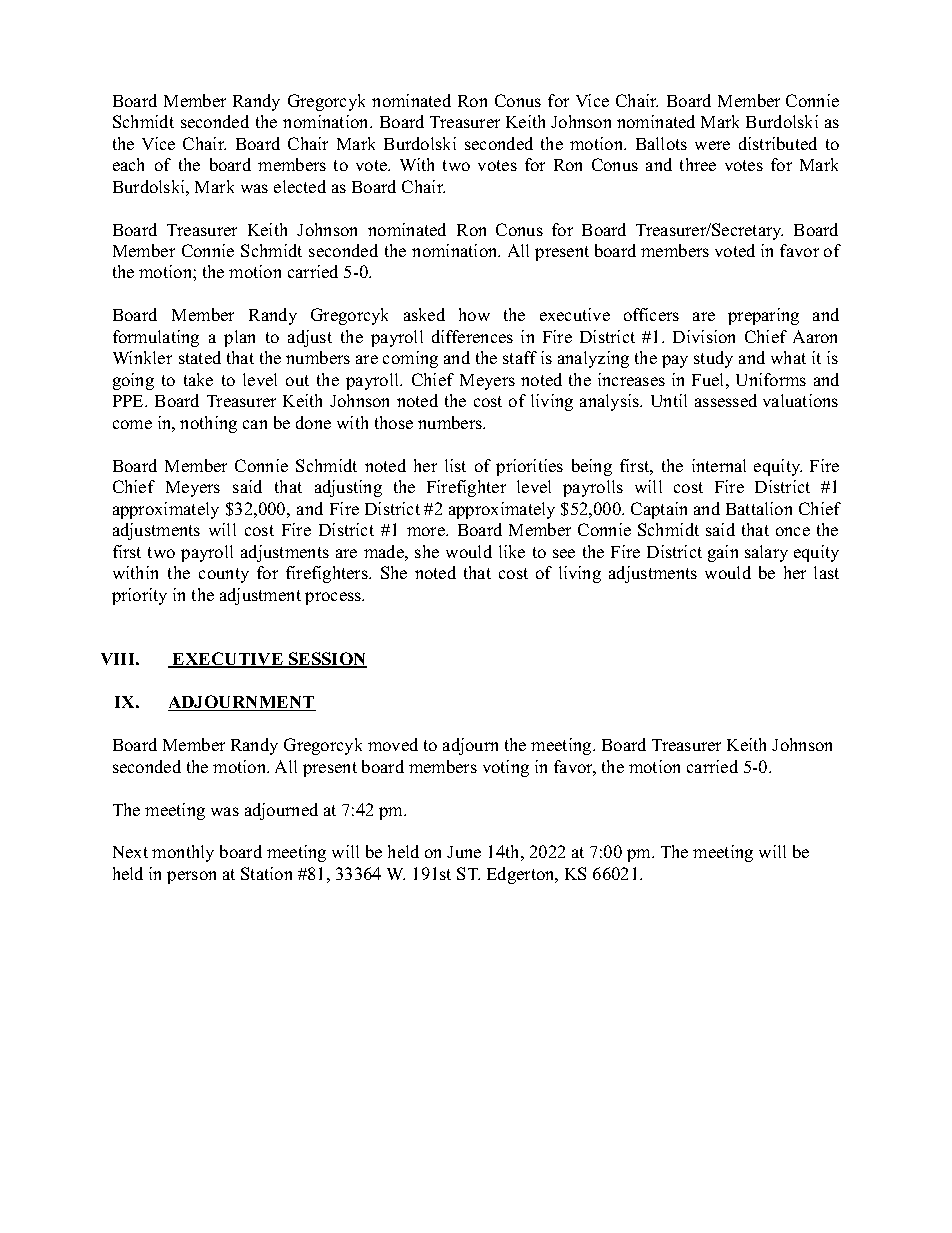 This page has height=1233, width=952. I want to click on county, so click(224, 575).
